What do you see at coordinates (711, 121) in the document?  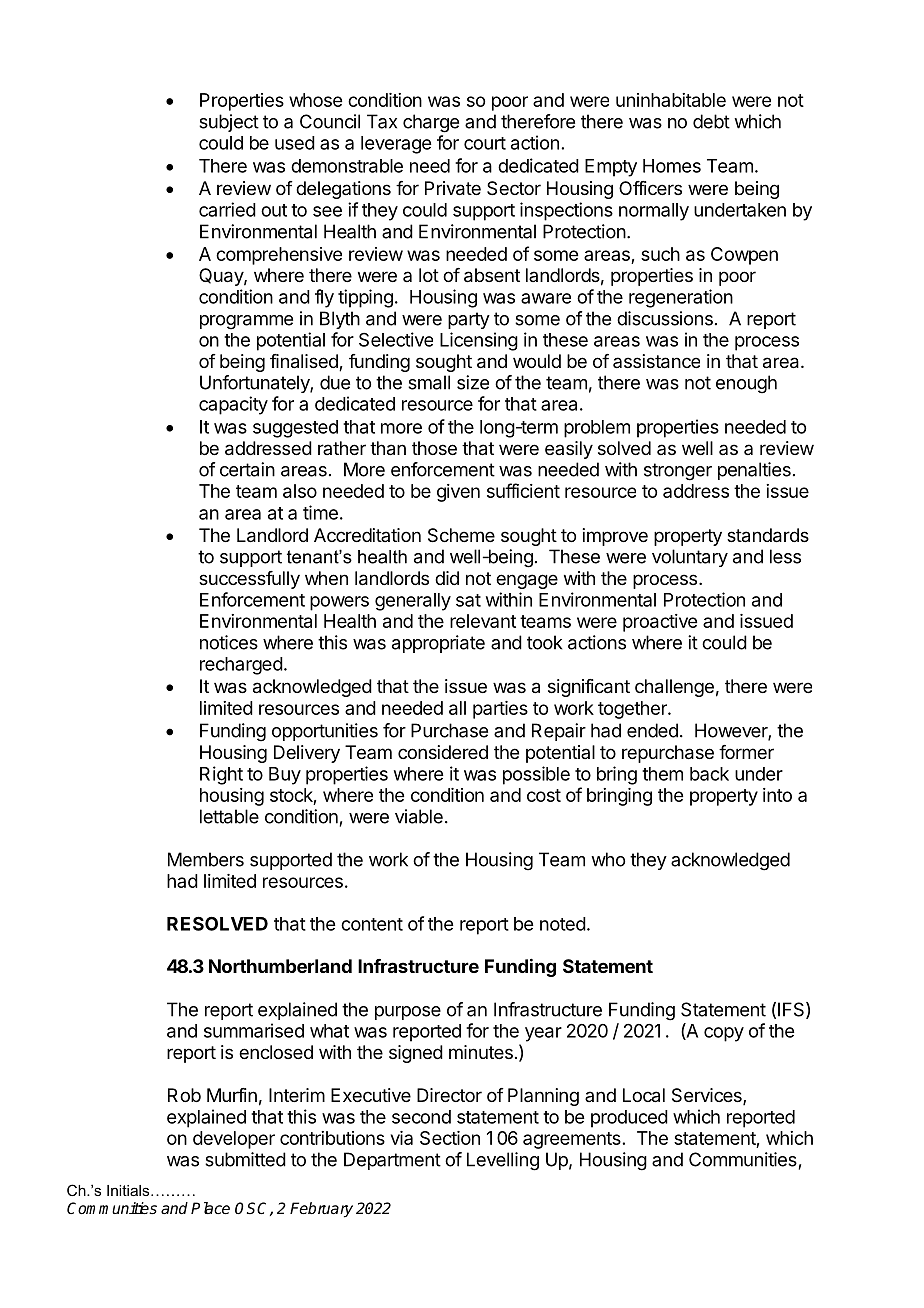 I see `debt` at bounding box center [711, 121].
